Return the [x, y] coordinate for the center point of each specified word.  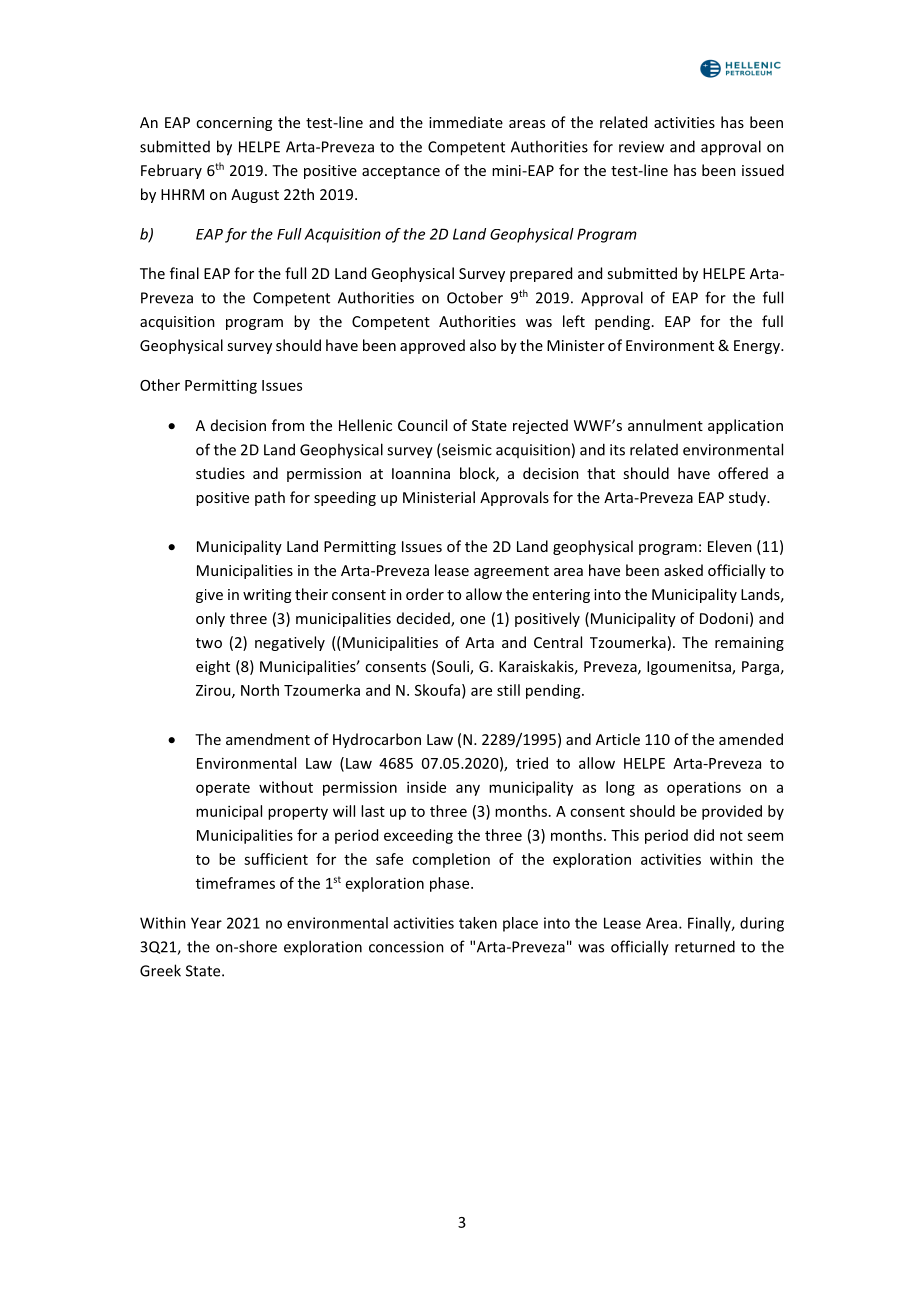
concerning [234, 124]
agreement [511, 572]
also [483, 345]
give [209, 596]
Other [160, 385]
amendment [268, 739]
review [641, 147]
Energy [758, 347]
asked [683, 570]
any [468, 790]
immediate [466, 122]
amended [751, 739]
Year [206, 923]
